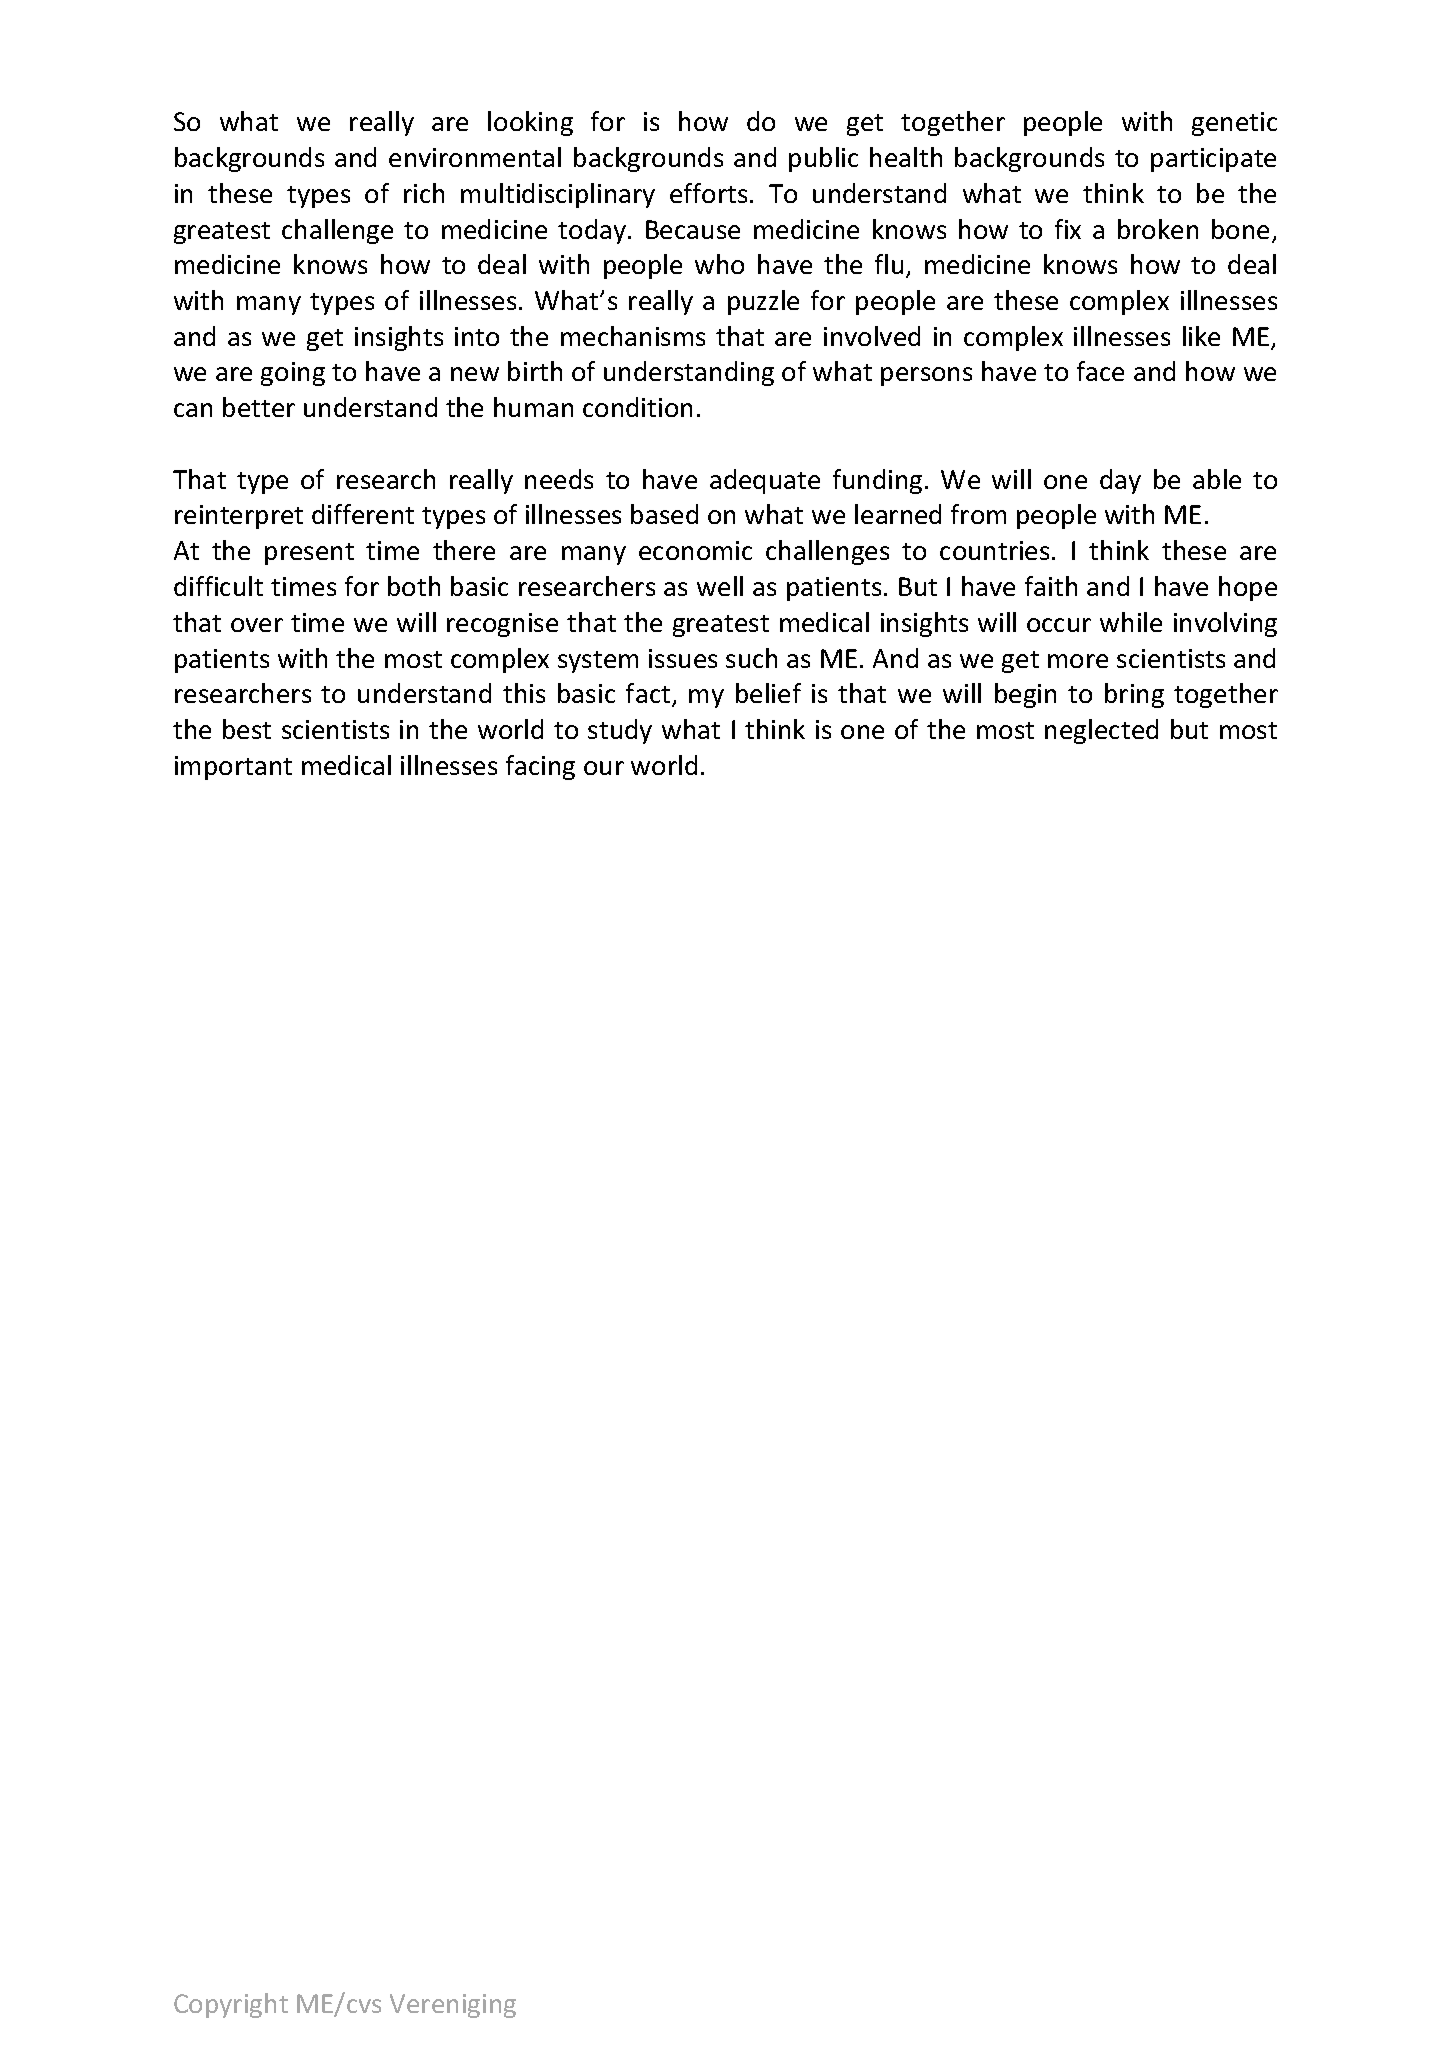 The width and height of the screenshot is (1452, 2055). What do you see at coordinates (695, 550) in the screenshot?
I see `economic` at bounding box center [695, 550].
